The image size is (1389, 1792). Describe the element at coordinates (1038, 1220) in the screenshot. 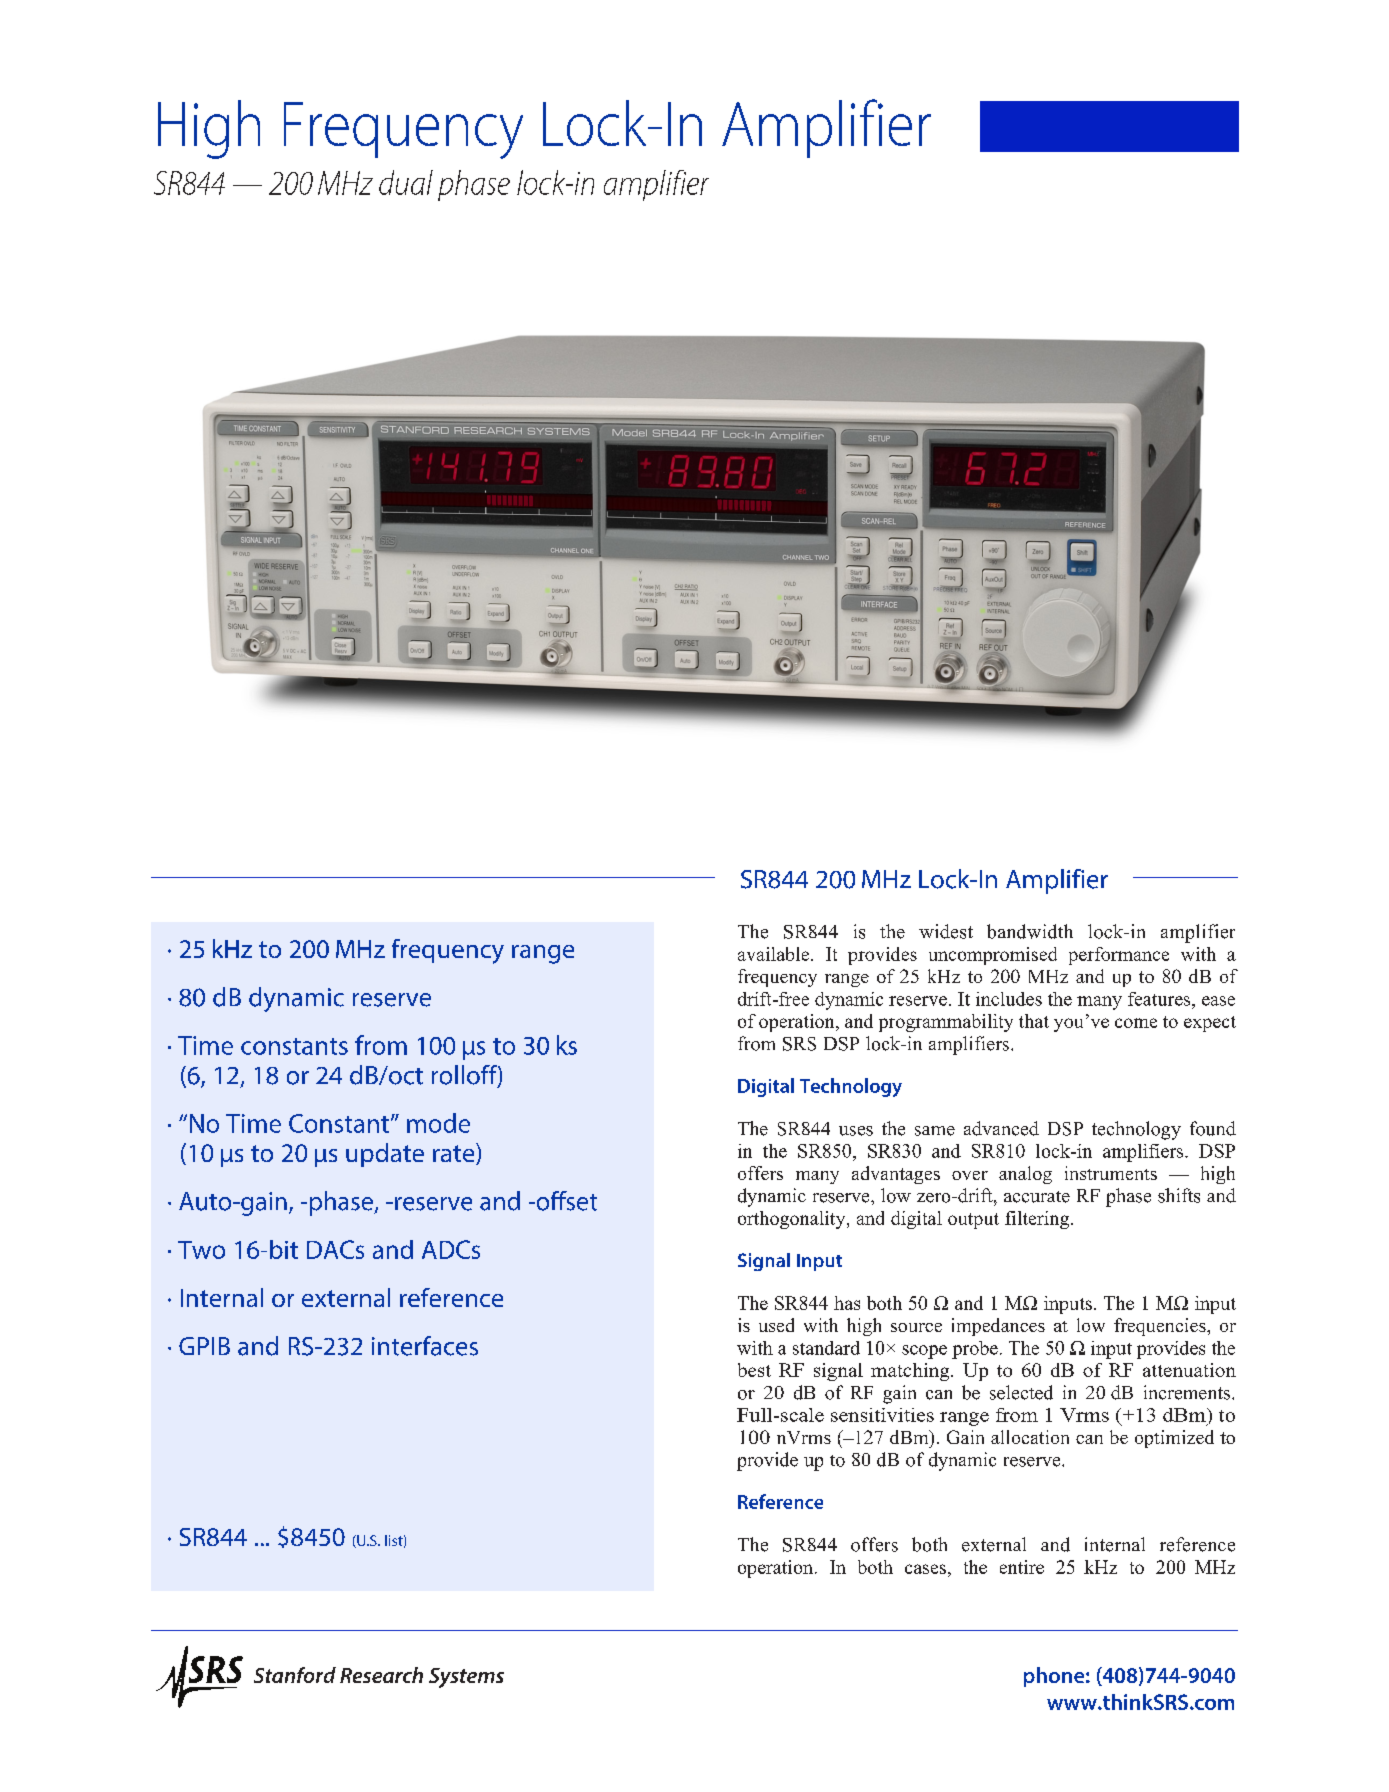

I see `filtering` at that location.
